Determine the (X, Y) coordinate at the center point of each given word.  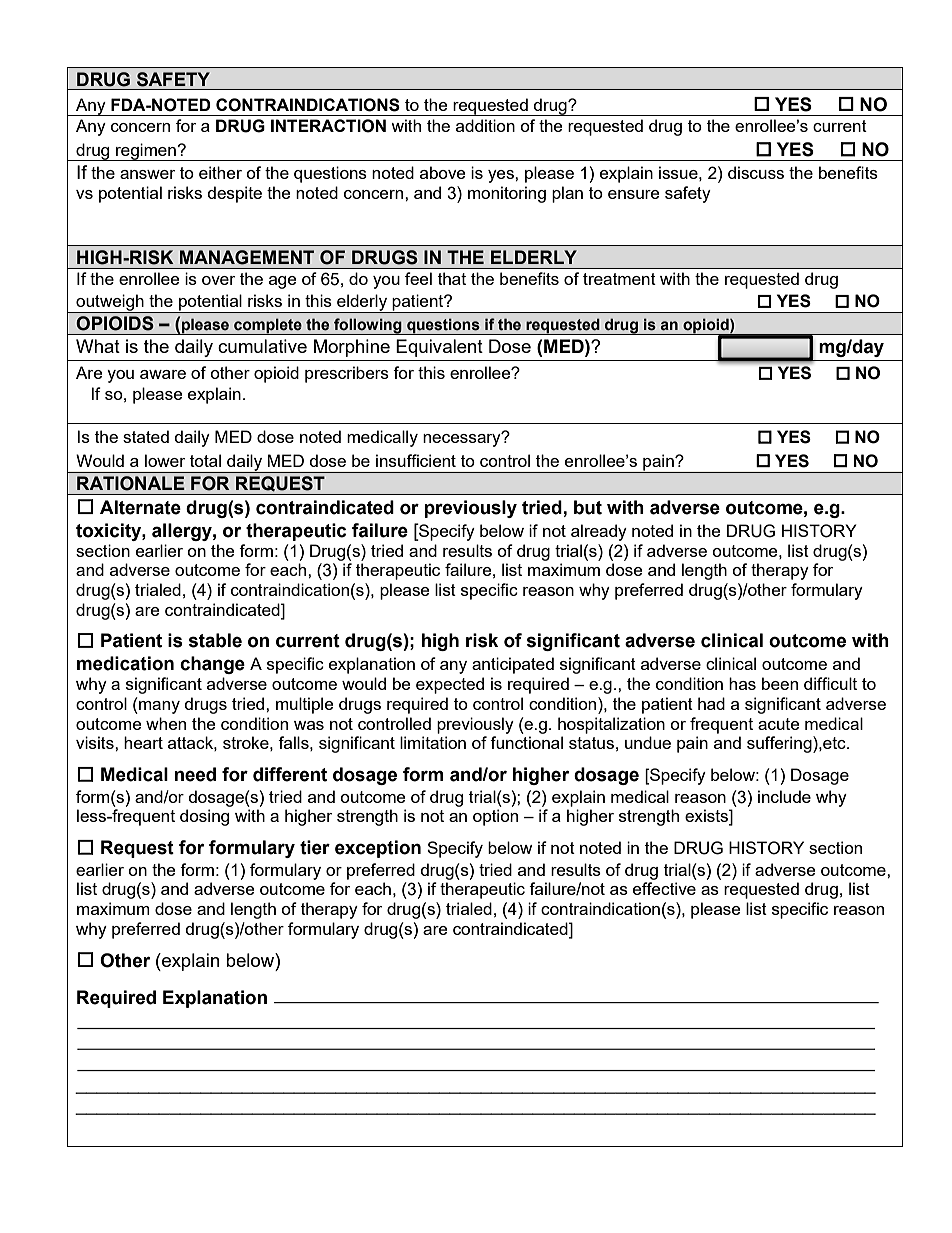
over (218, 280)
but (588, 507)
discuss (756, 172)
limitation (433, 742)
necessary (463, 439)
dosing (204, 817)
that (452, 278)
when (166, 723)
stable (215, 640)
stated (146, 436)
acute (778, 724)
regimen (146, 152)
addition (485, 125)
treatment (619, 279)
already (599, 532)
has (742, 683)
